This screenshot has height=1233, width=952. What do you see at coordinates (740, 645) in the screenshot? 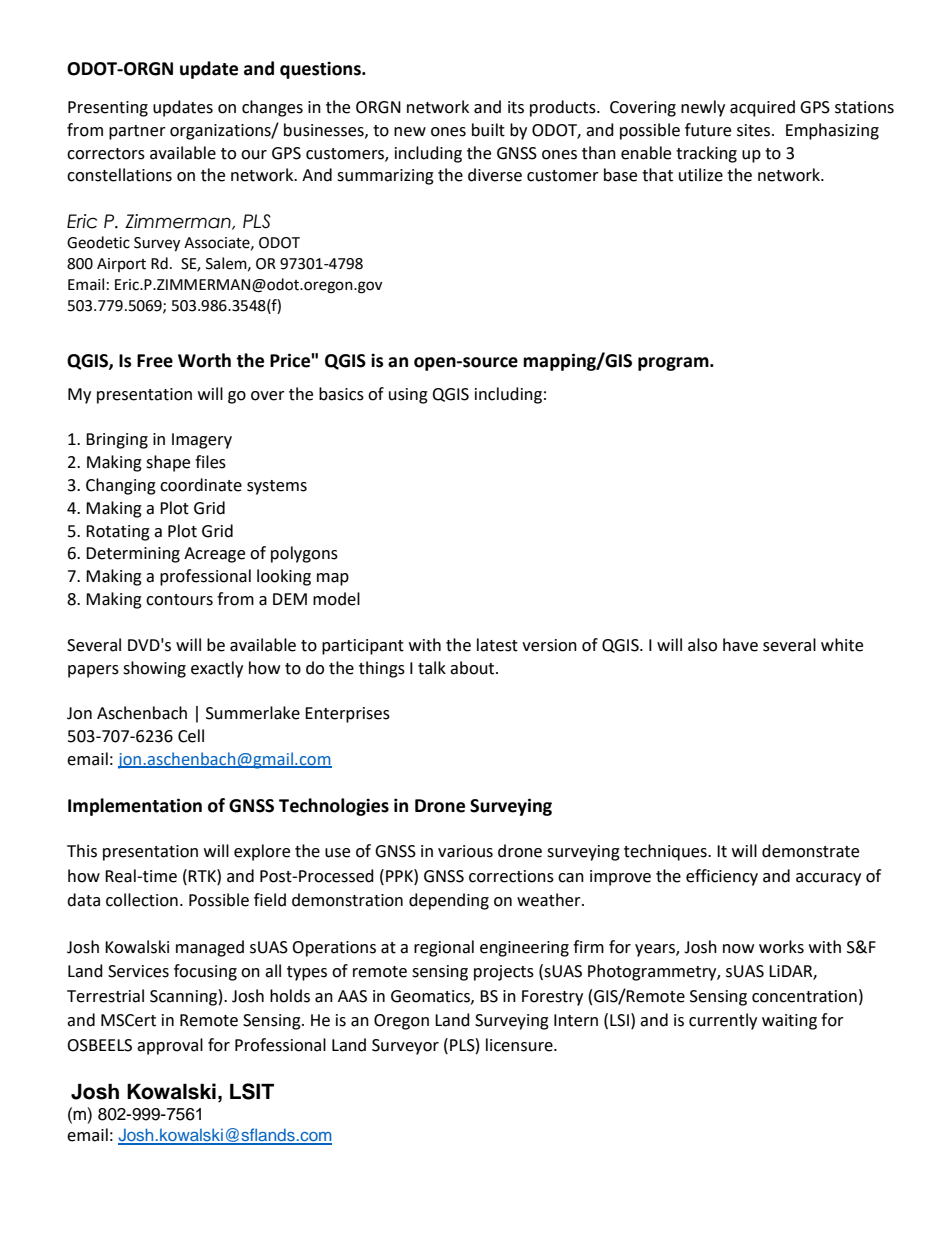
I see `have` at bounding box center [740, 645].
